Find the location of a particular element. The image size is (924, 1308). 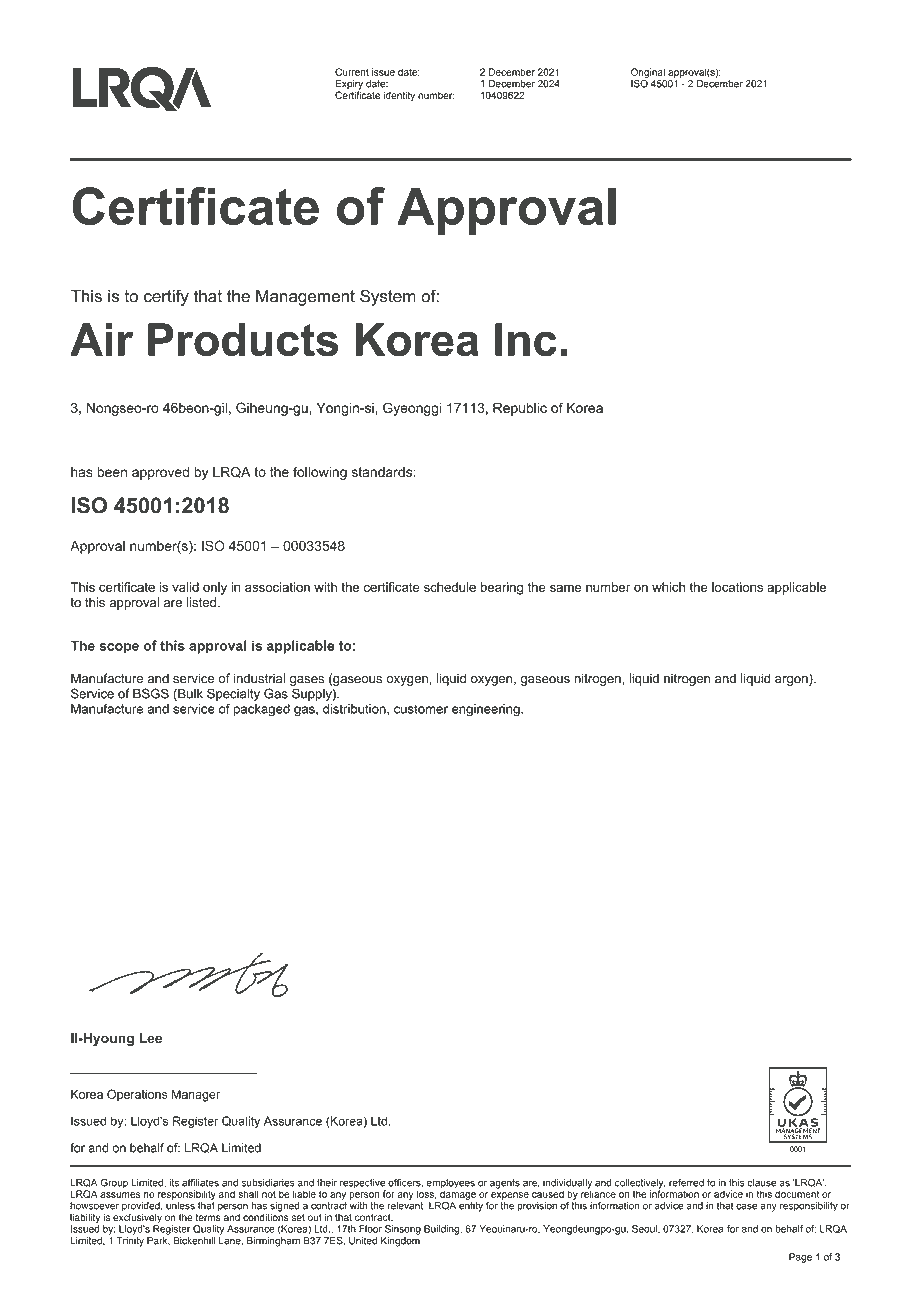

customer is located at coordinates (421, 709).
